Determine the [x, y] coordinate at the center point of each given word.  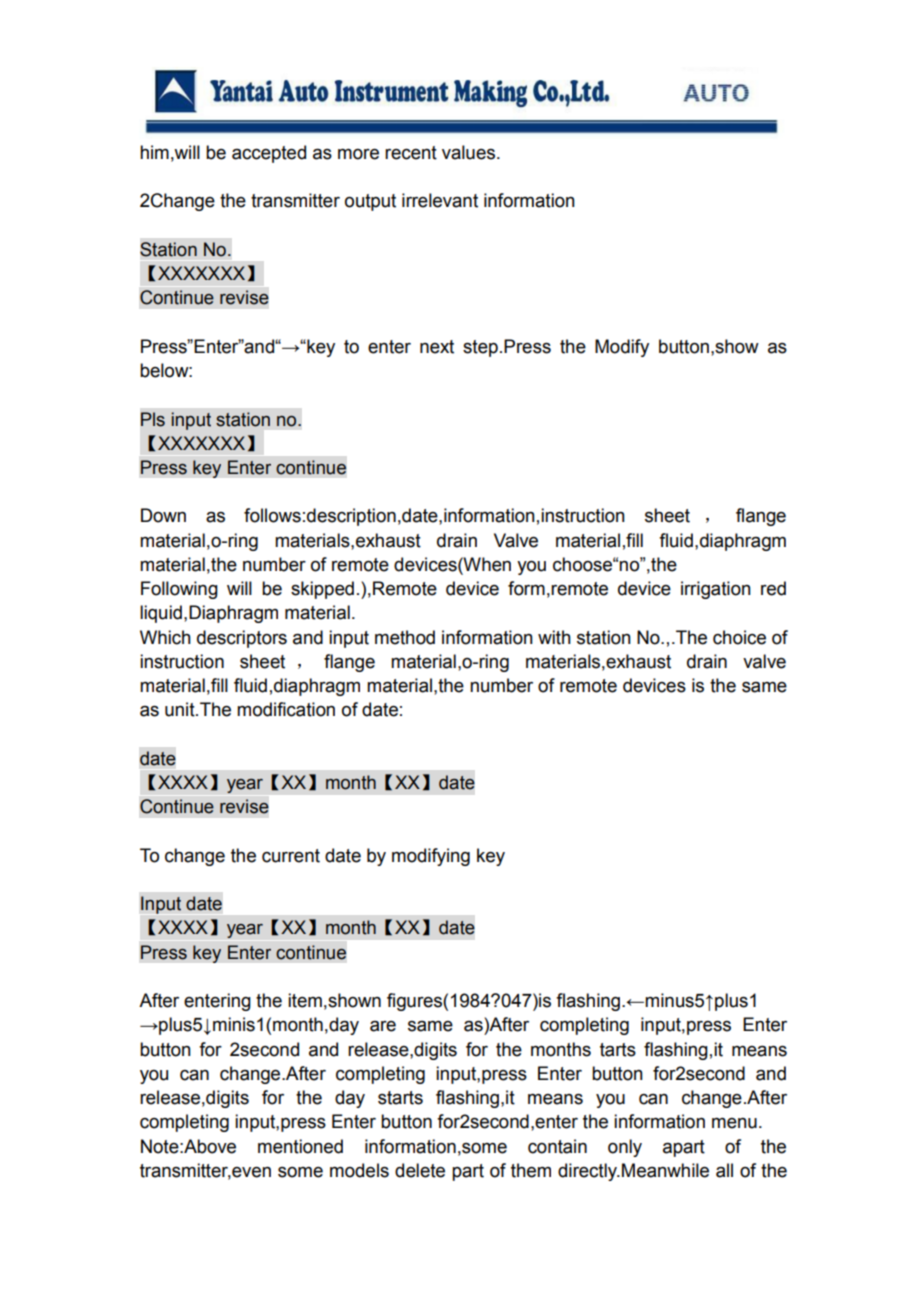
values [470, 152]
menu [734, 1123]
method [405, 637]
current [291, 856]
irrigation [716, 590]
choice [739, 637]
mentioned [300, 1146]
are [383, 1026]
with [554, 637]
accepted [269, 154]
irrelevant [440, 200]
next [437, 347]
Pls [153, 419]
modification [286, 709]
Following [179, 590]
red [773, 588]
